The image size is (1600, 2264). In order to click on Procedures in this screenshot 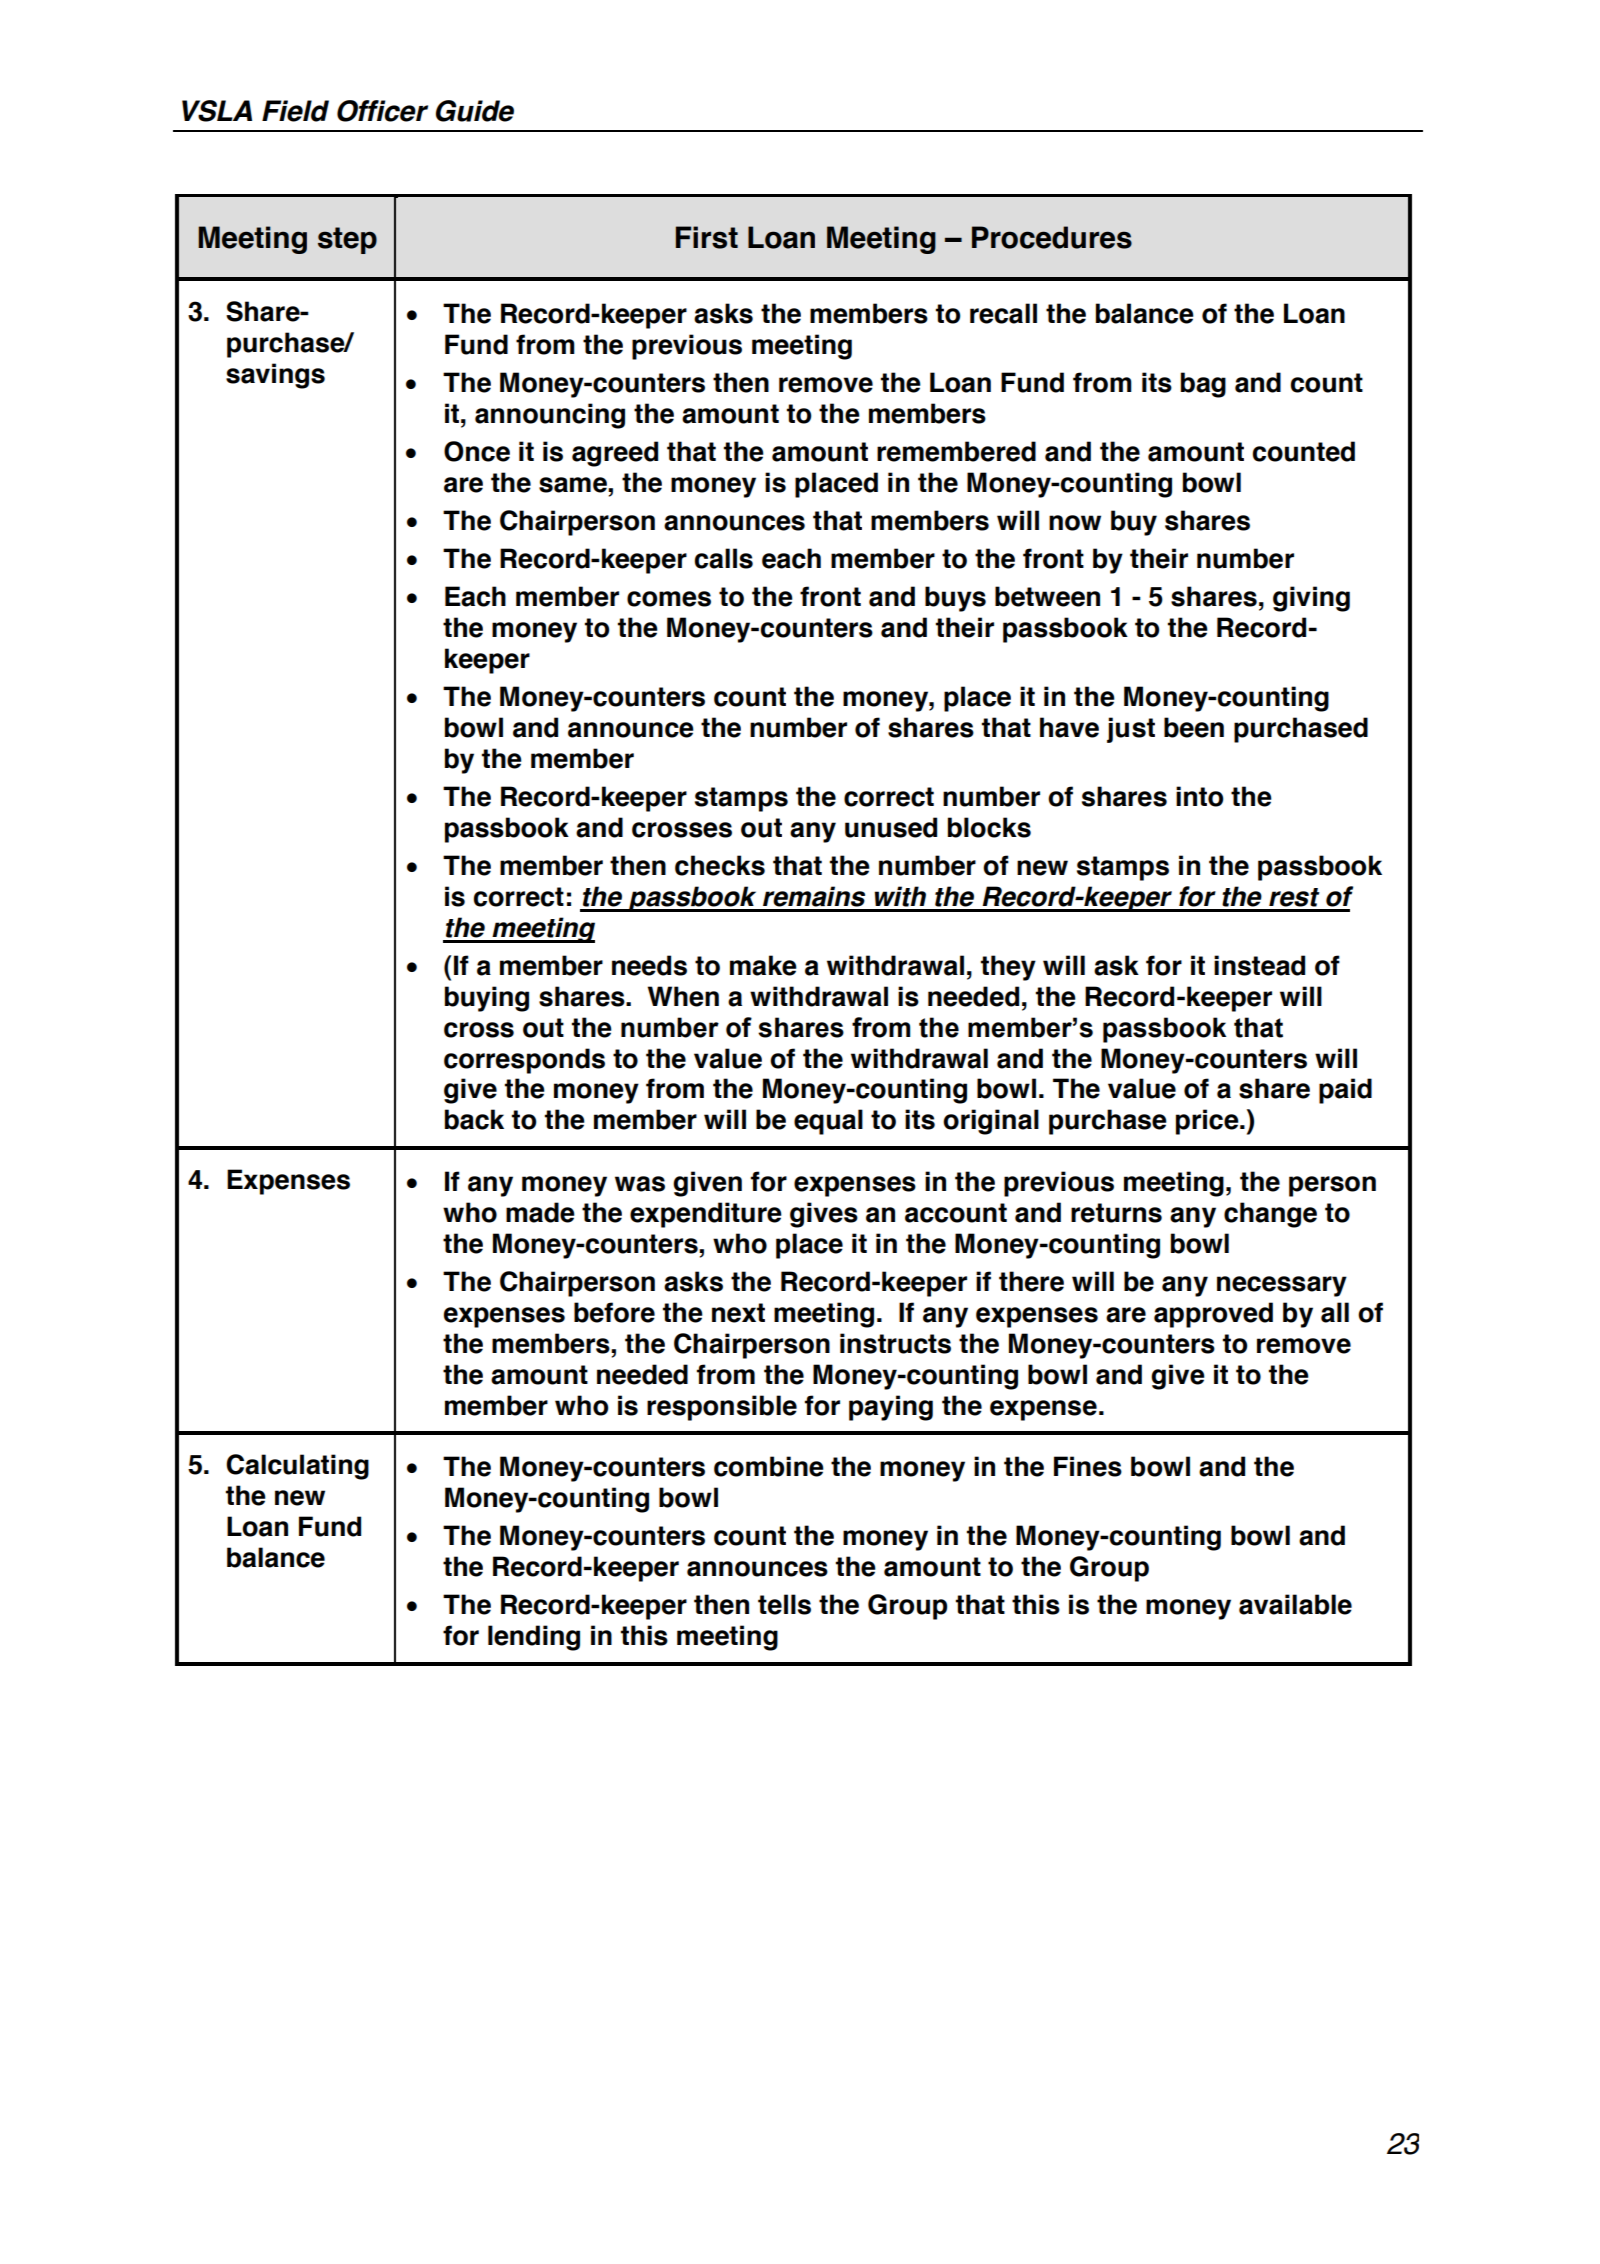, I will do `click(1052, 237)`.
